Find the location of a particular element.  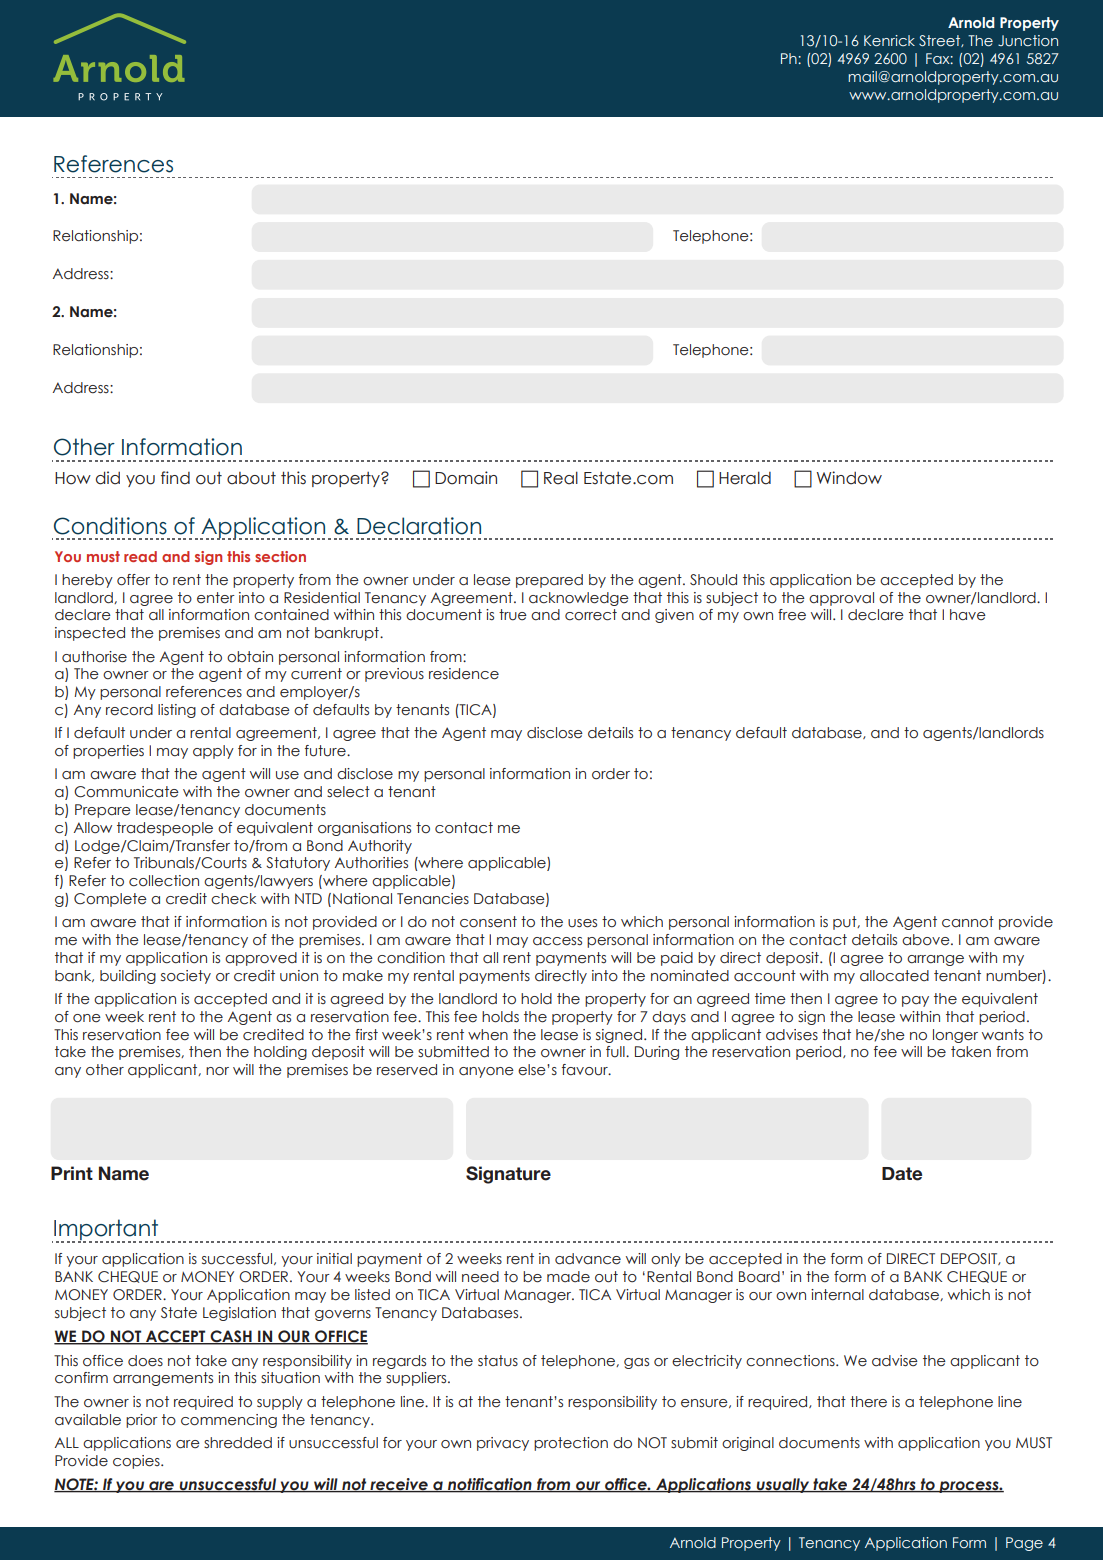

notification is located at coordinates (490, 1485).
